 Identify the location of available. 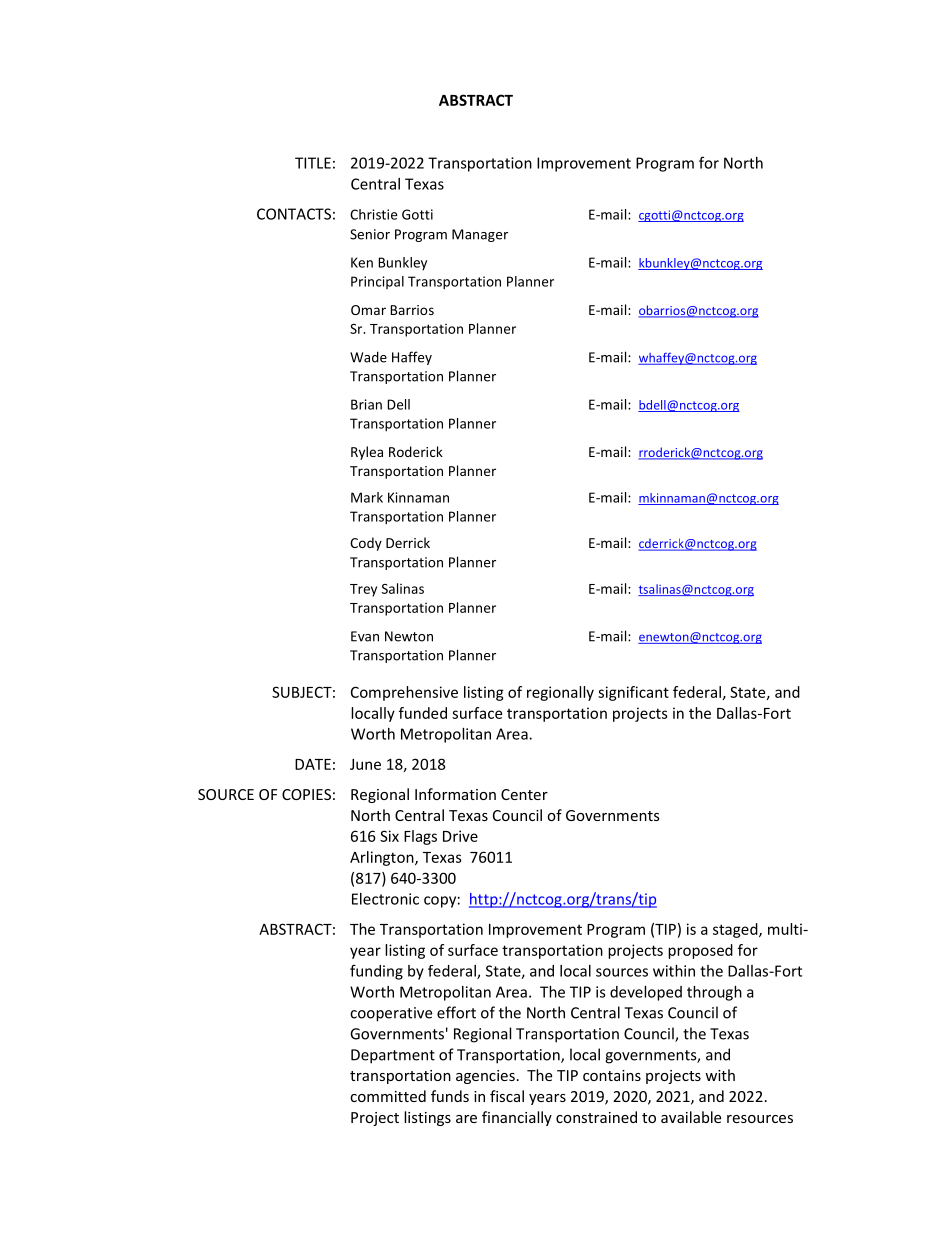
(691, 1117).
